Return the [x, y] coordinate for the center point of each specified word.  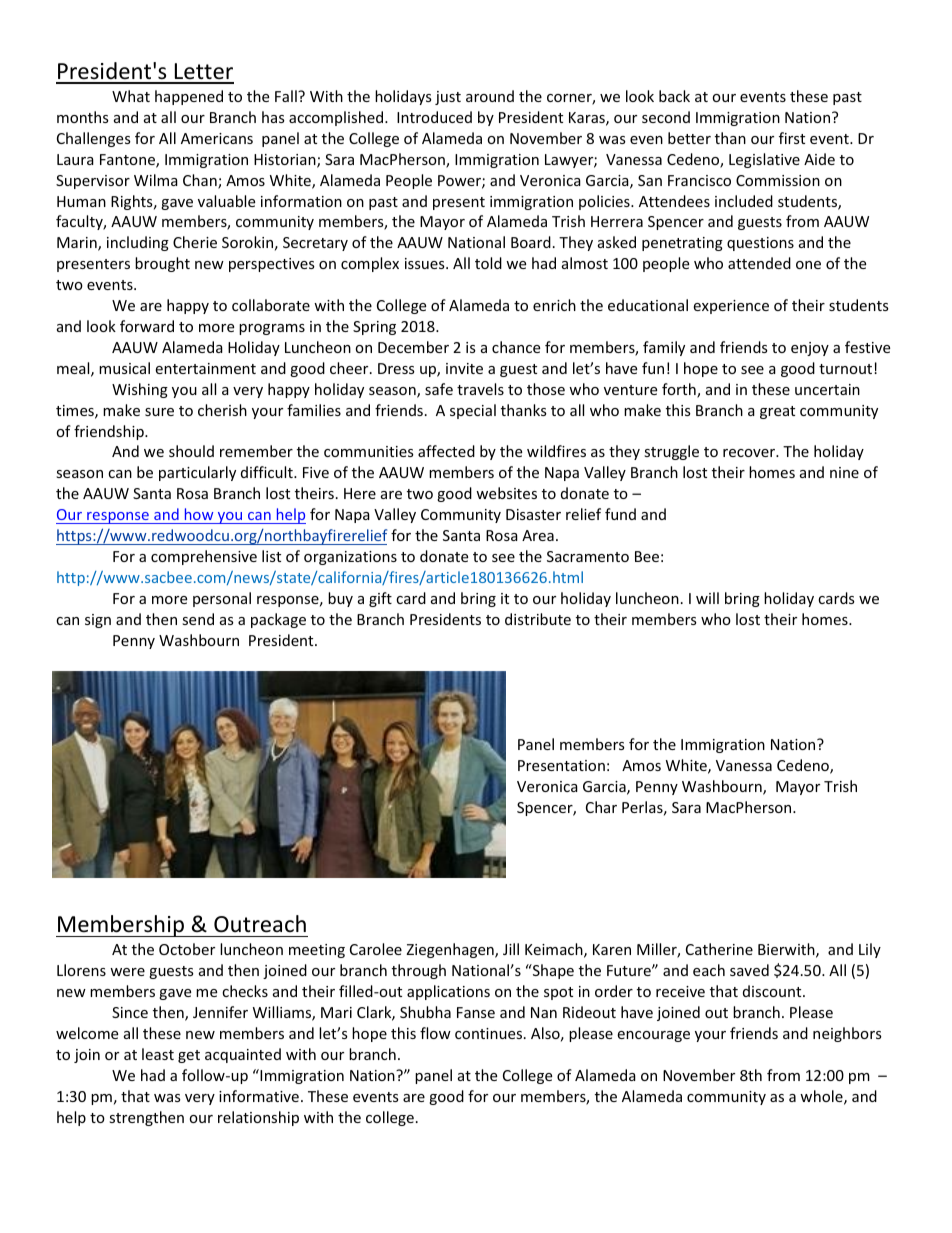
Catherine [719, 949]
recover [750, 453]
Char [601, 807]
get [189, 1056]
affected [446, 451]
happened [189, 97]
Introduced [434, 117]
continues [490, 1033]
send [198, 619]
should [191, 451]
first [792, 138]
